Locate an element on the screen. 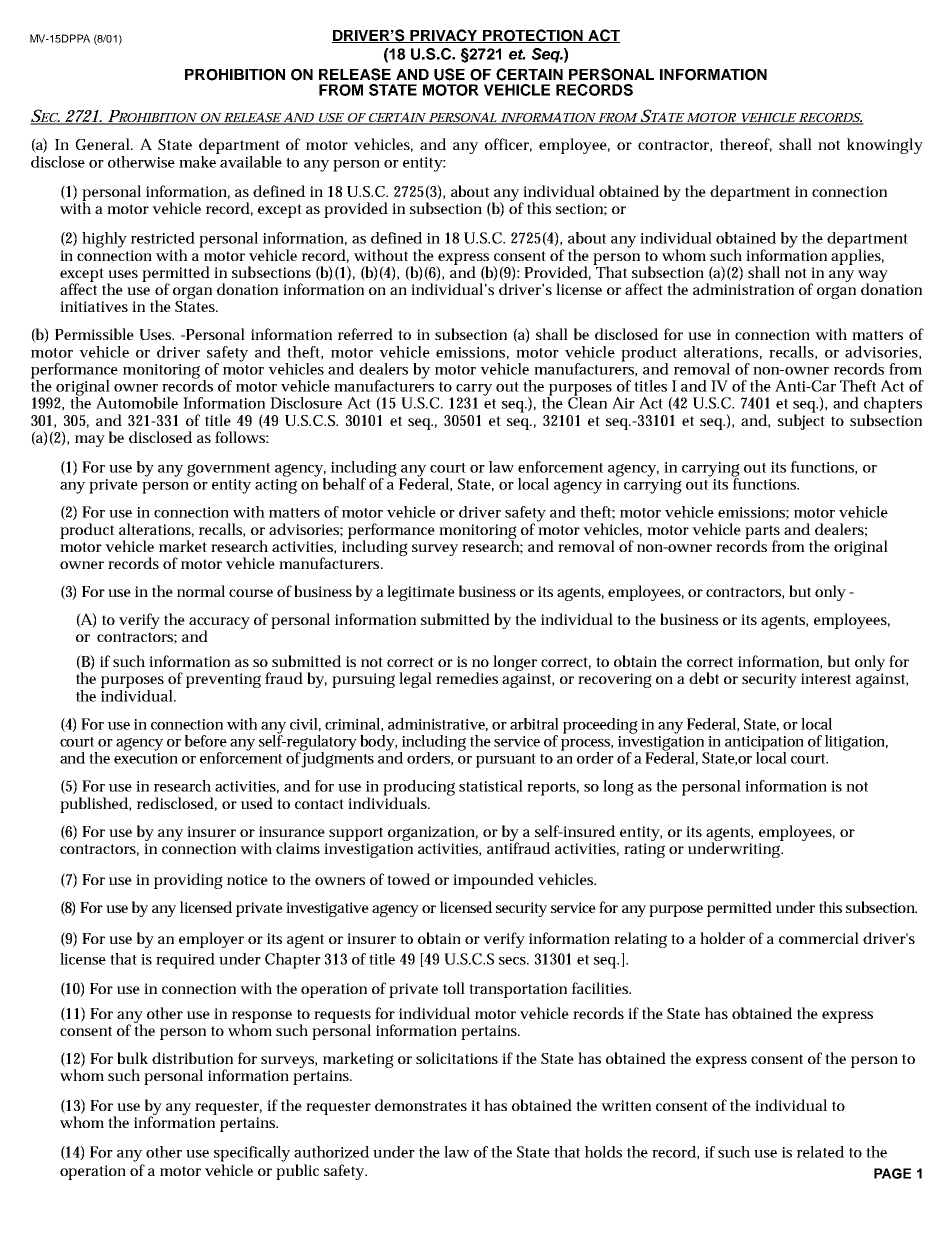 This screenshot has height=1233, width=952. thereof is located at coordinates (746, 145).
